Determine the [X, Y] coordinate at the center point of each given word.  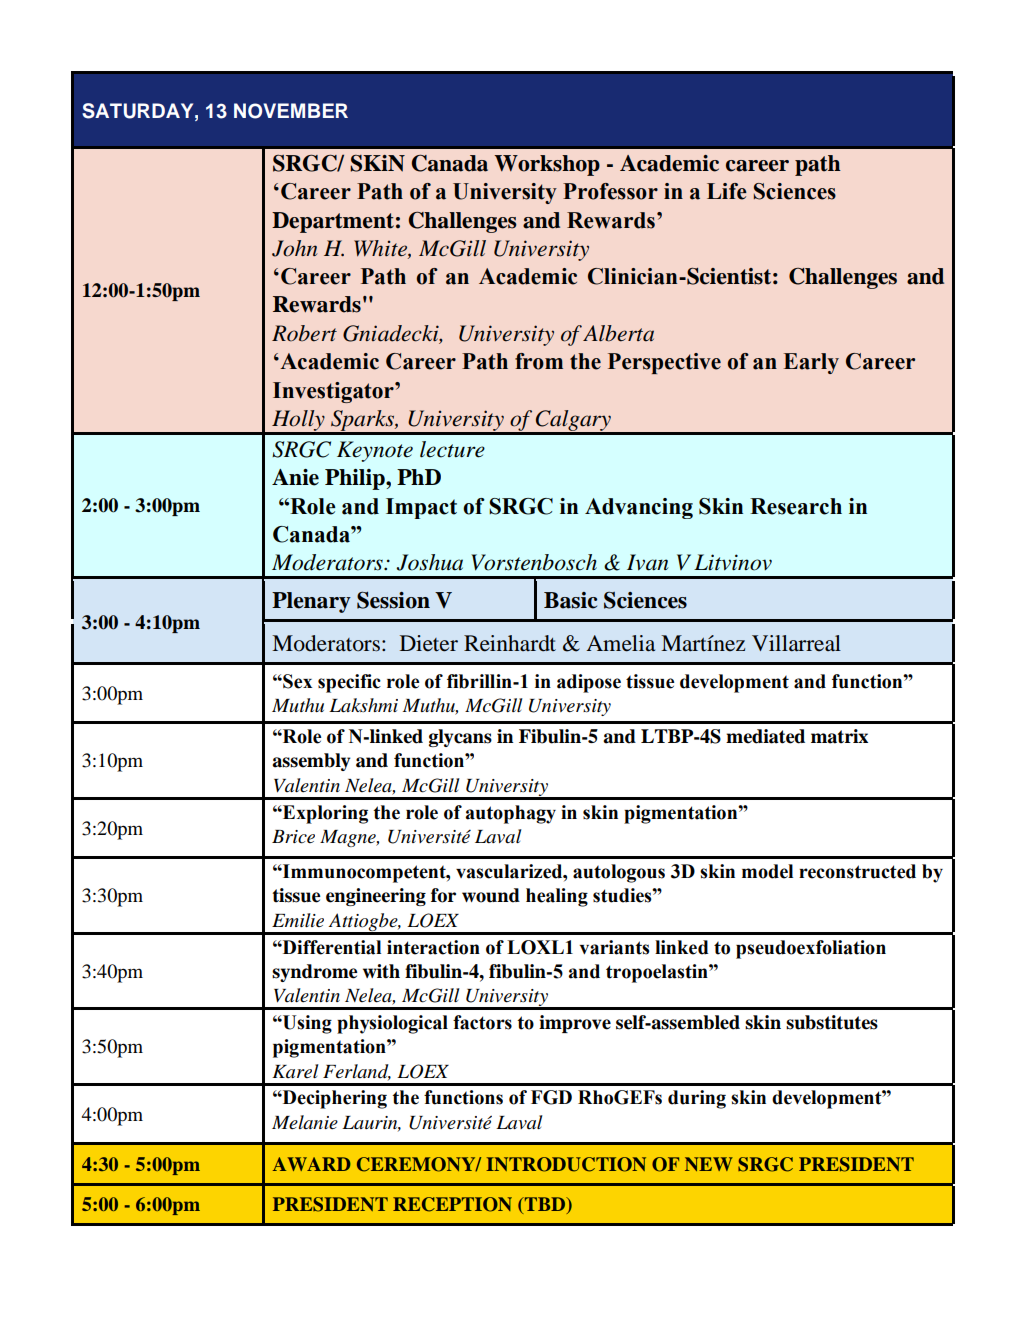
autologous [619, 873]
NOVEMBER [291, 111]
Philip [356, 479]
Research [796, 506]
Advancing [639, 508]
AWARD [312, 1164]
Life [727, 191]
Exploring [324, 814]
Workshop [547, 165]
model [767, 871]
